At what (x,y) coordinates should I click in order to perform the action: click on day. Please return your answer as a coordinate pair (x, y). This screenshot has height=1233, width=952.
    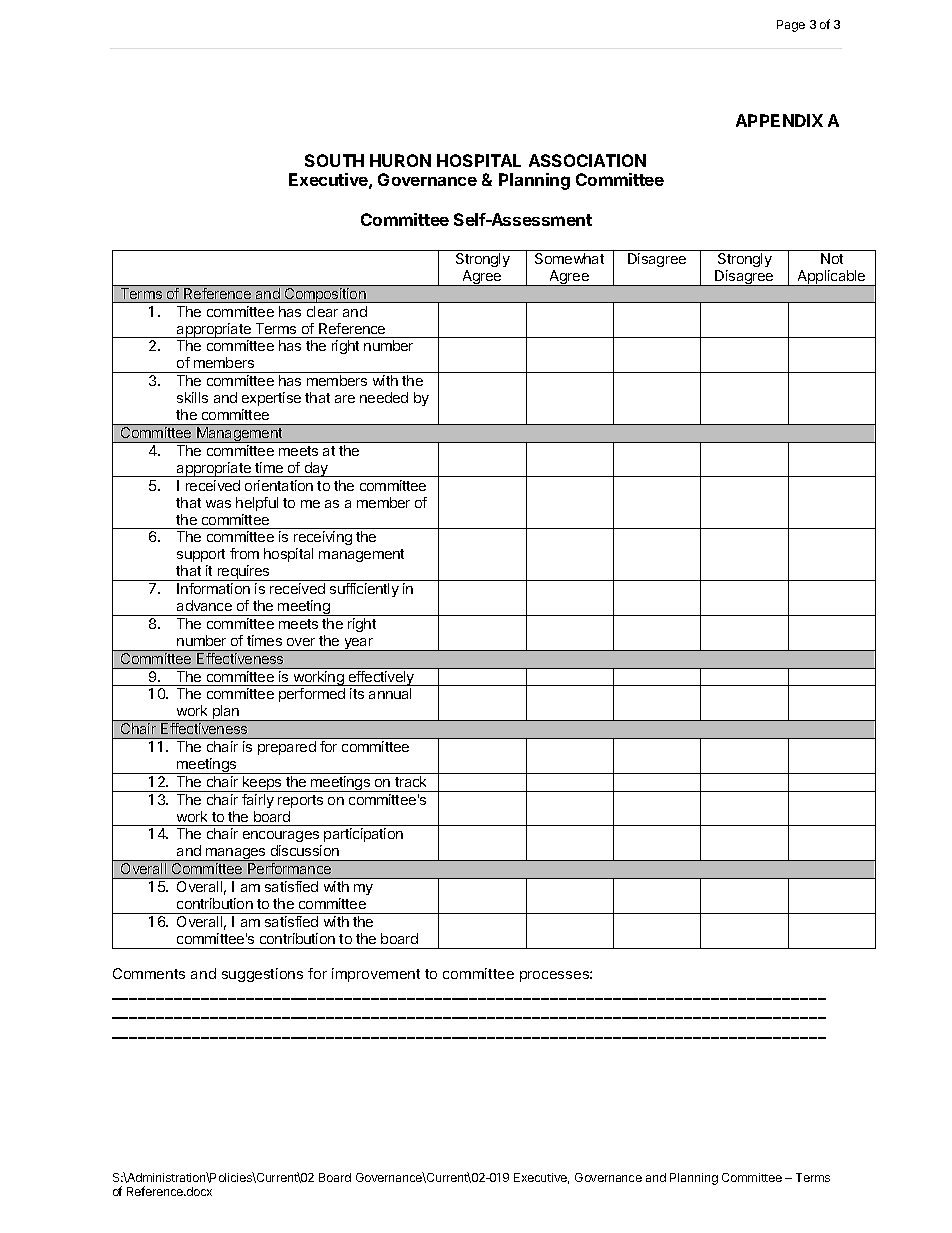
    Looking at the image, I should click on (316, 469).
